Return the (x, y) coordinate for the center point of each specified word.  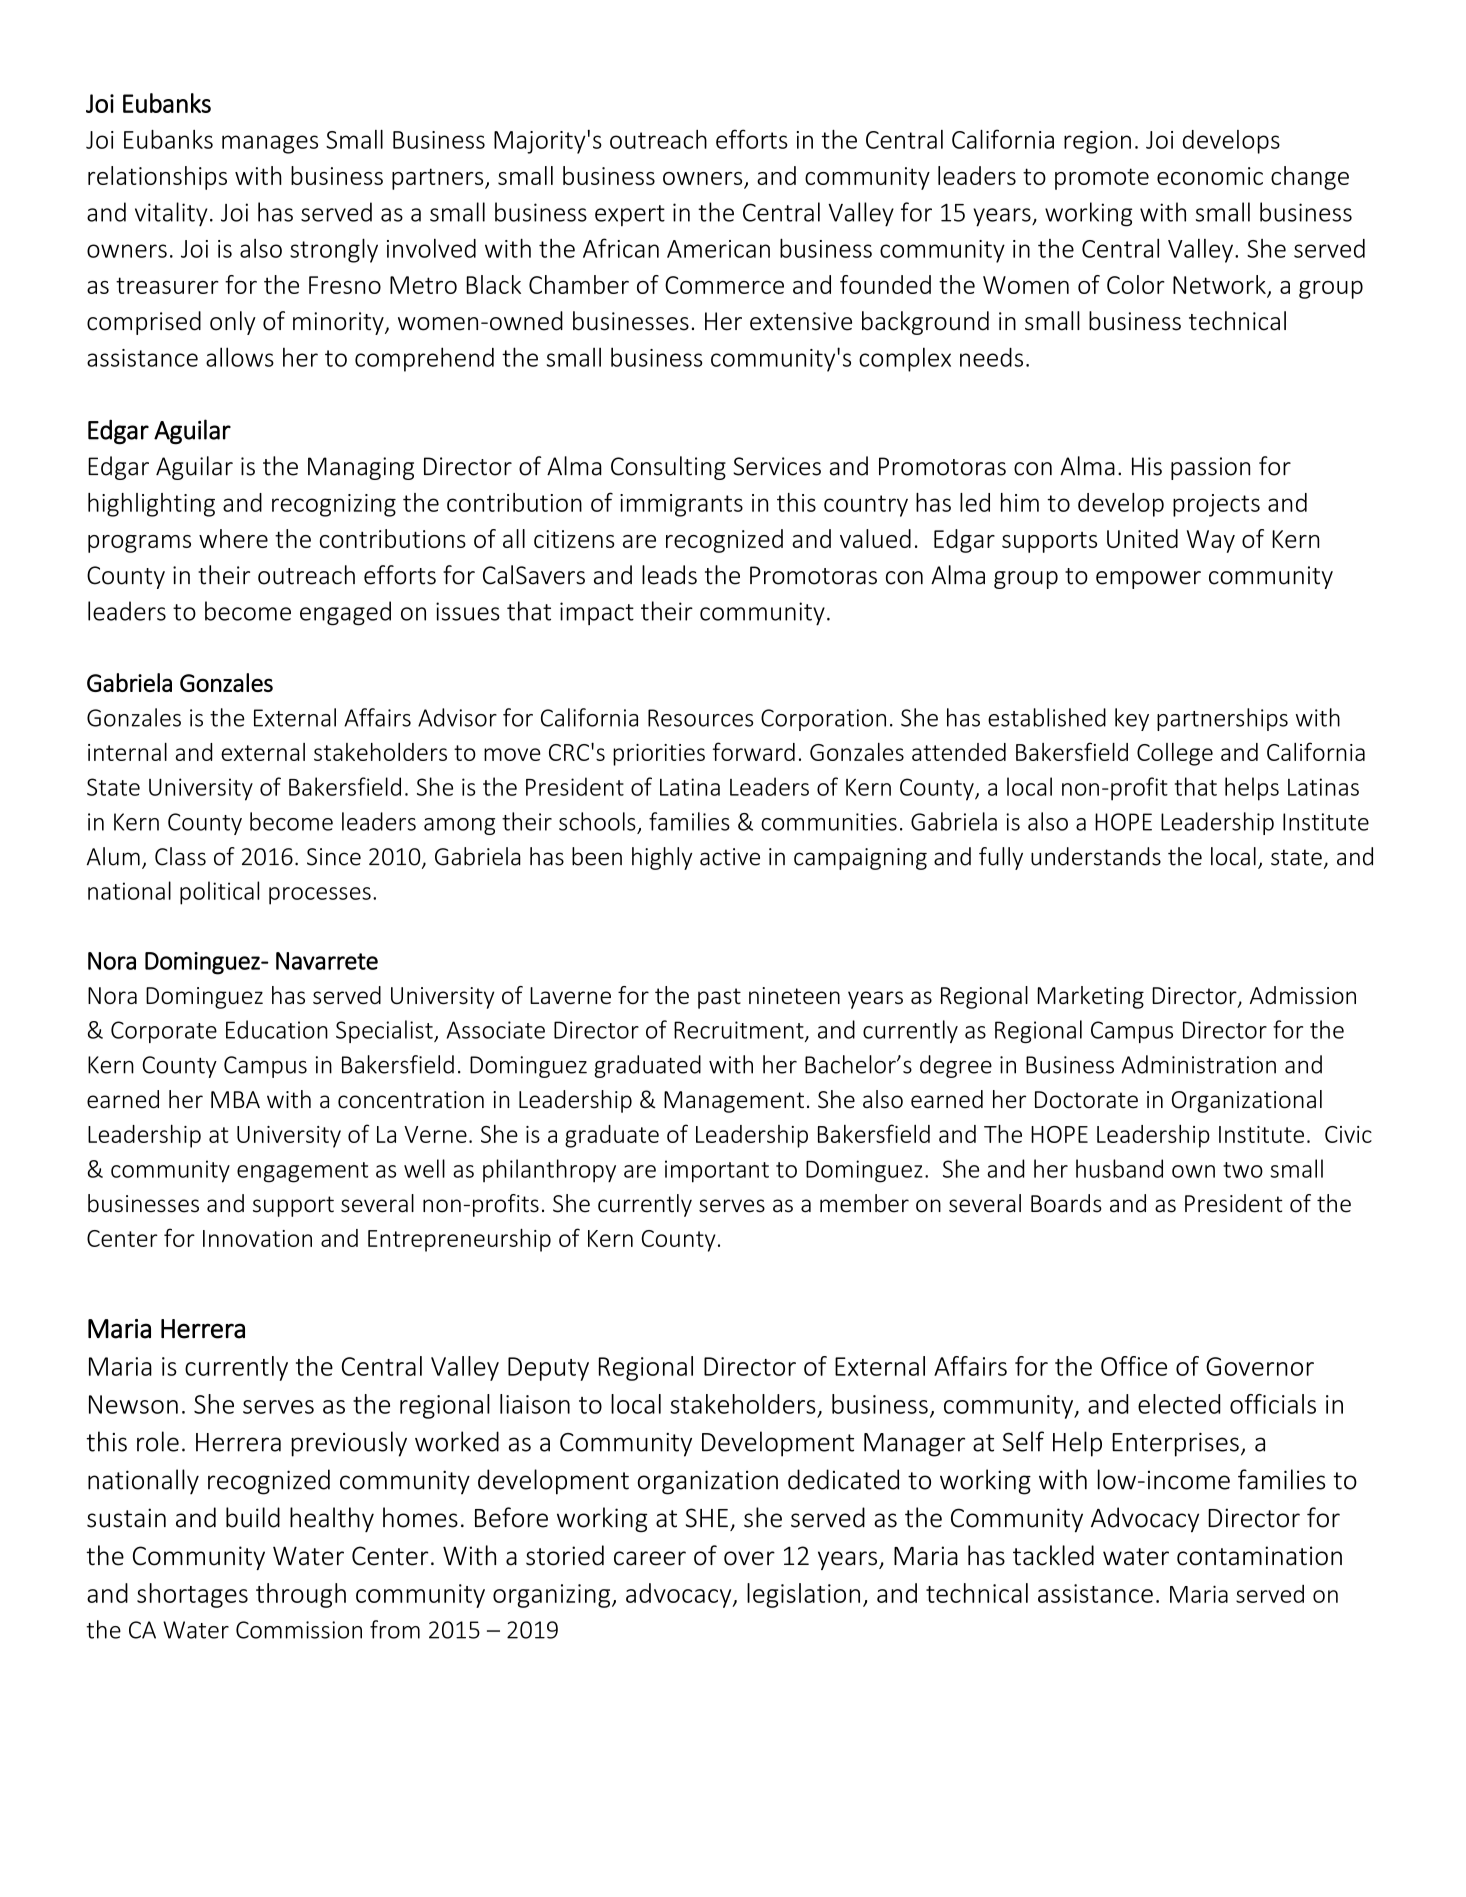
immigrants (681, 505)
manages (270, 144)
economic (1210, 176)
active (730, 857)
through (301, 1595)
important (717, 1171)
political (219, 893)
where (233, 538)
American (718, 249)
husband (1119, 1168)
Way (1211, 541)
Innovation (257, 1238)
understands (1096, 856)
